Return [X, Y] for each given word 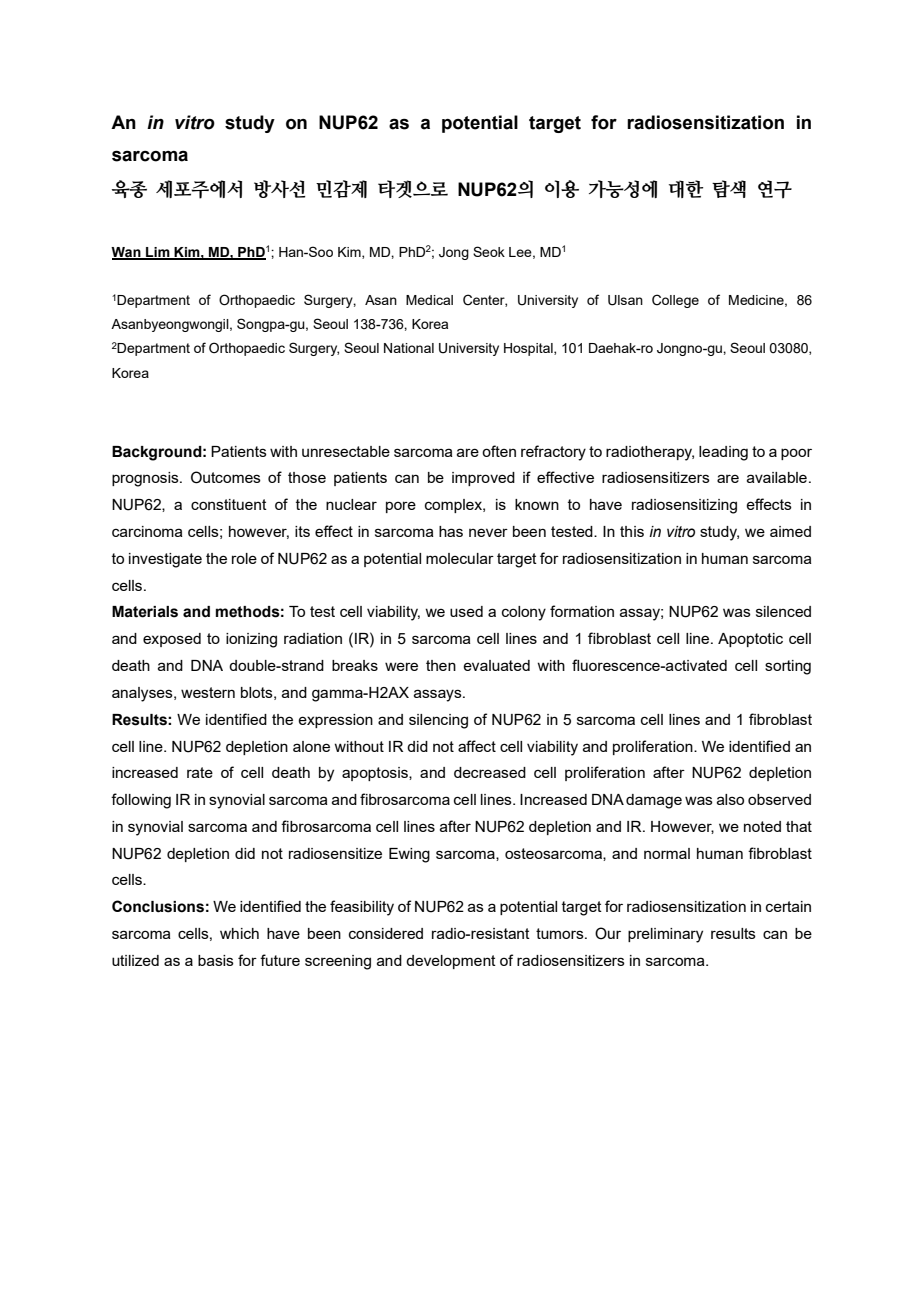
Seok [489, 251]
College [675, 301]
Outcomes [226, 477]
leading [723, 453]
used [466, 611]
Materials [145, 612]
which [239, 933]
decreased [490, 772]
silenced [783, 611]
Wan [127, 253]
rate [200, 772]
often [499, 451]
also [730, 799]
